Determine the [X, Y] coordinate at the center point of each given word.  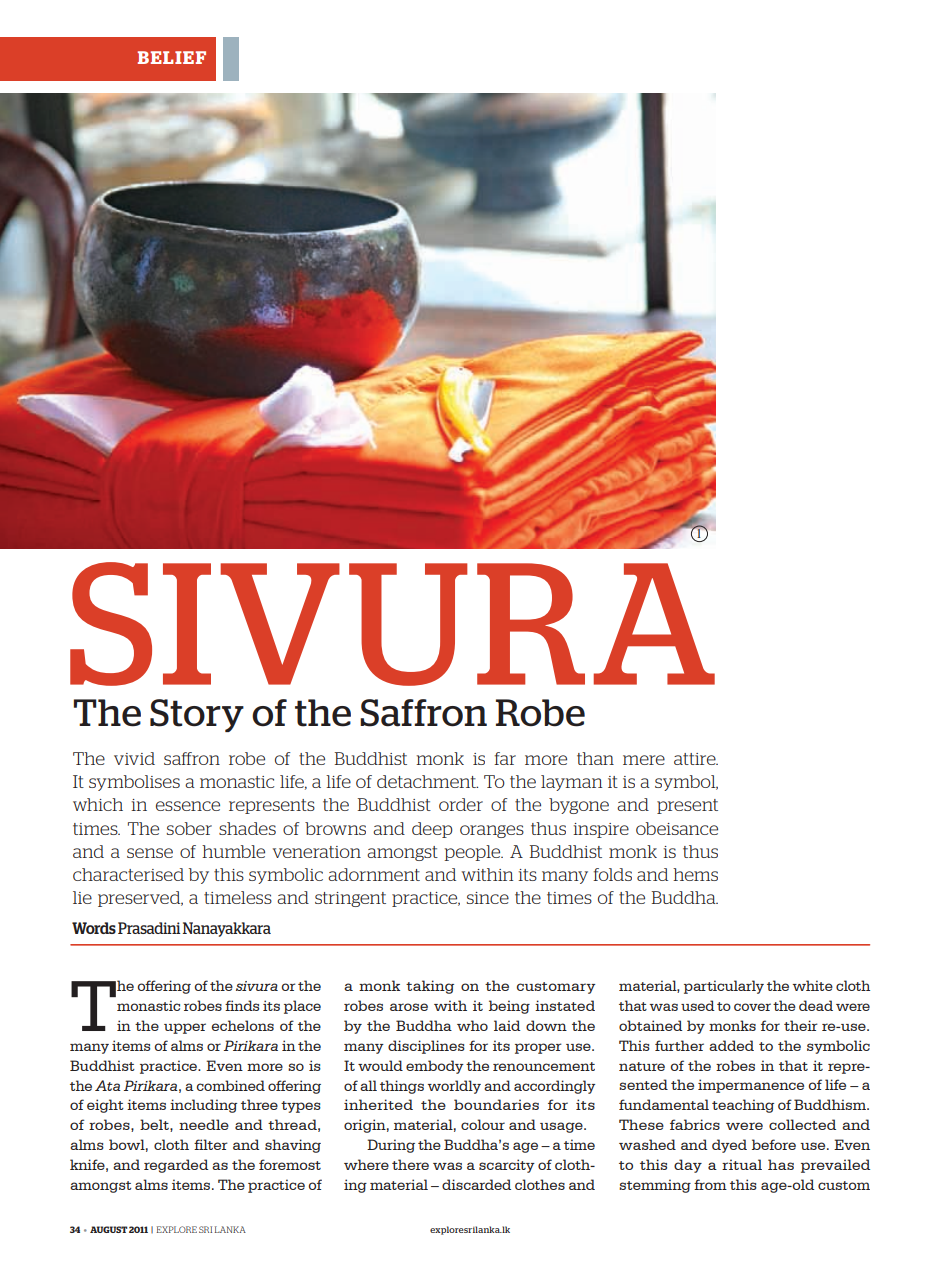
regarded [176, 1166]
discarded [476, 1184]
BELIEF [172, 57]
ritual [742, 1164]
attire [696, 759]
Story [197, 715]
